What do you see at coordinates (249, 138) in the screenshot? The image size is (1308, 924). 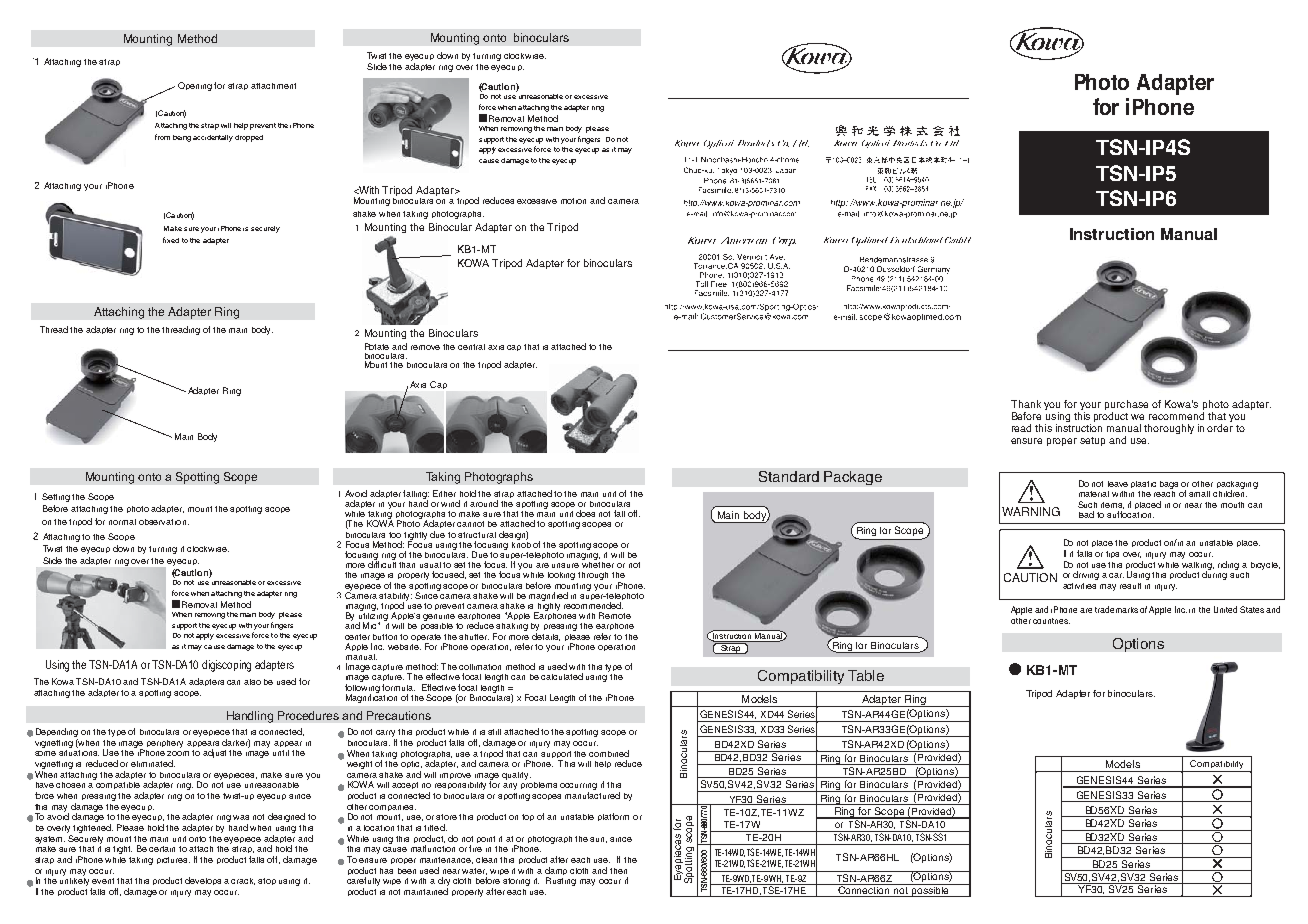 I see `dropped` at bounding box center [249, 138].
